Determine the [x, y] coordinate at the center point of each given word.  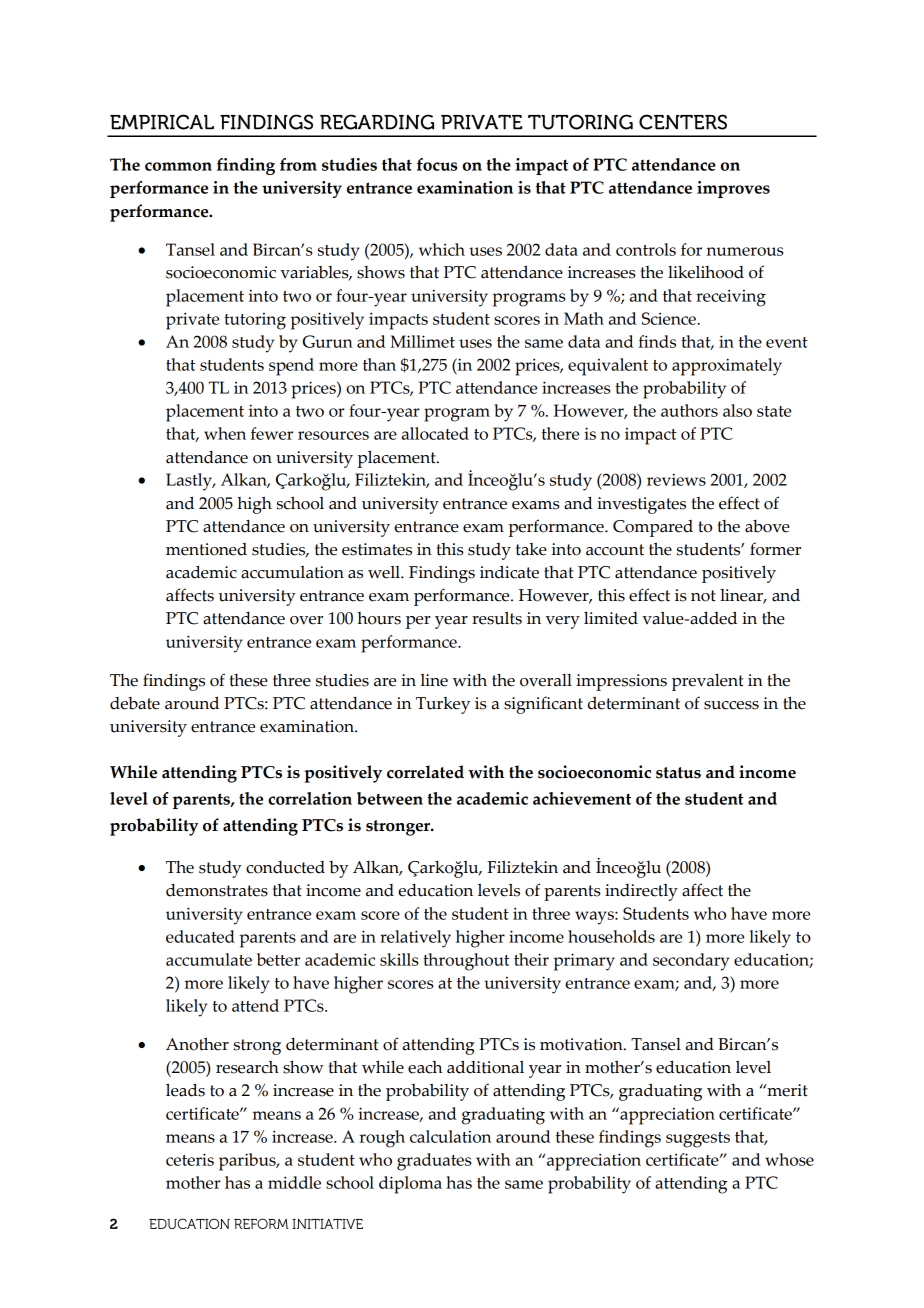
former [775, 549]
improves [733, 189]
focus [437, 164]
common [178, 166]
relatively [415, 939]
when [225, 433]
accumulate [209, 959]
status [678, 773]
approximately [727, 367]
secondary [691, 962]
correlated [425, 772]
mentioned [206, 549]
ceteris [190, 1159]
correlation [310, 798]
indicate [509, 572]
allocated [435, 433]
